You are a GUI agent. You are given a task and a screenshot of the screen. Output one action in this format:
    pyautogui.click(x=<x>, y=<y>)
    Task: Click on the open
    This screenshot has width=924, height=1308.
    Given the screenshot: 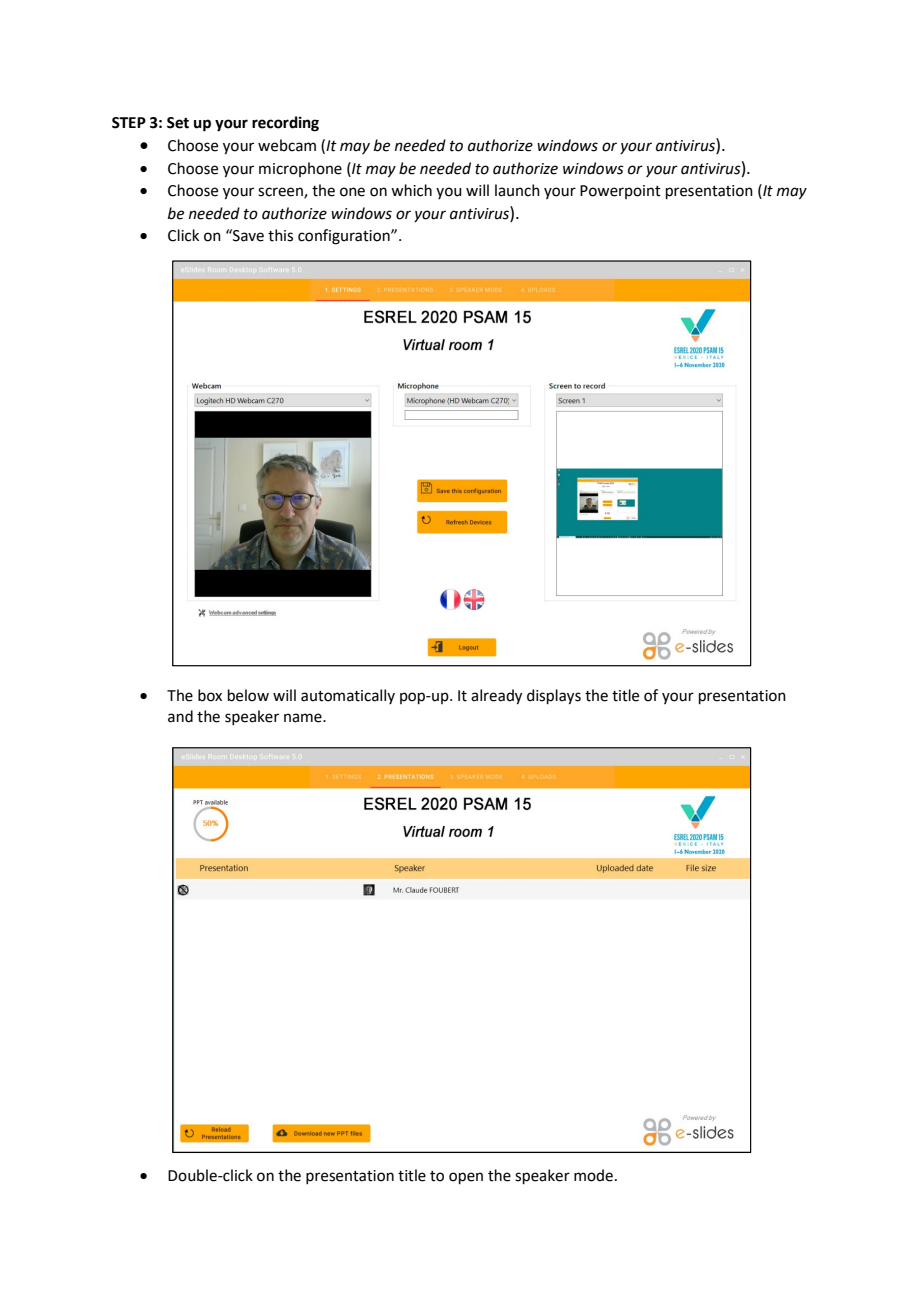 What is the action you would take?
    pyautogui.click(x=466, y=1178)
